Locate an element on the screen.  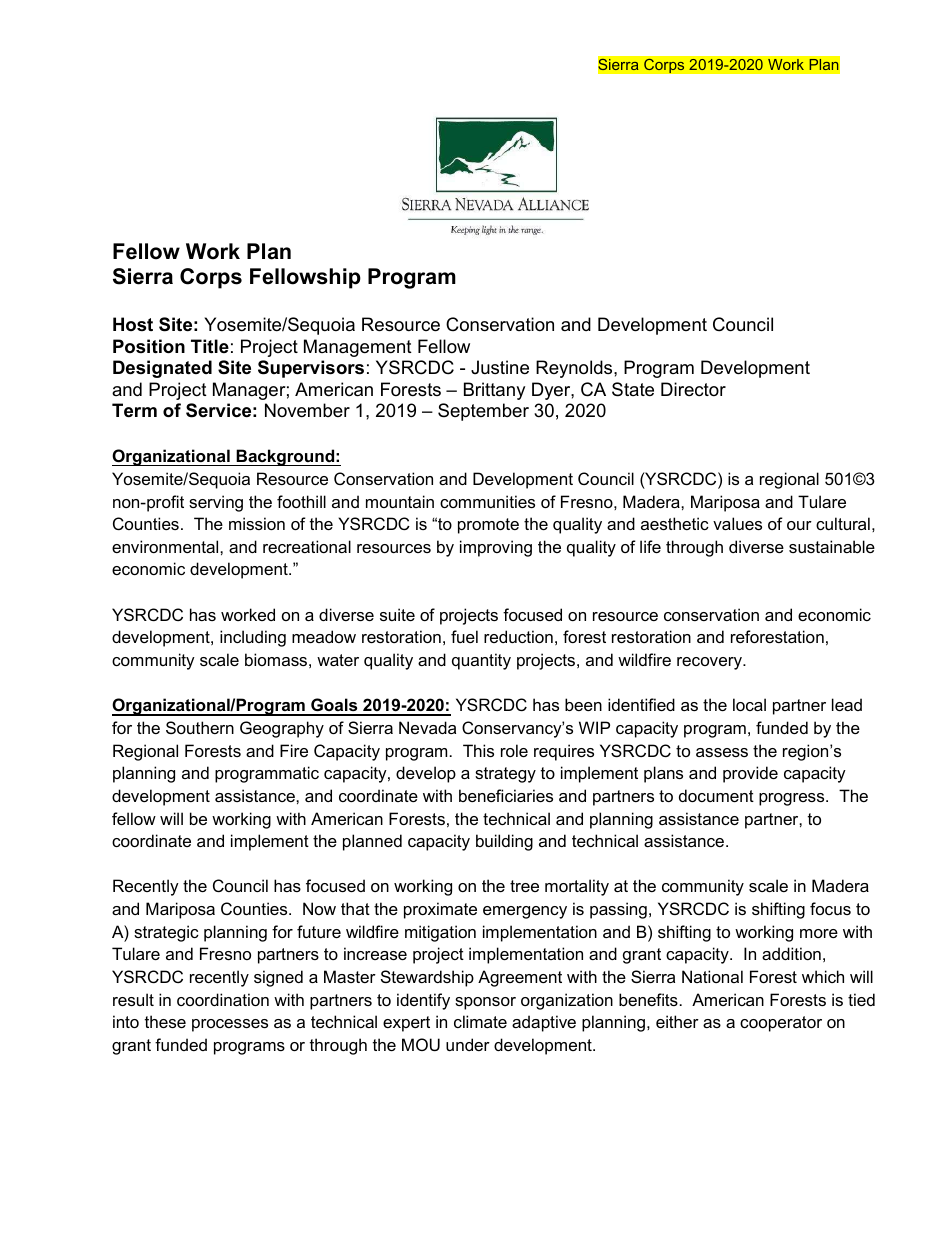
values is located at coordinates (737, 523).
